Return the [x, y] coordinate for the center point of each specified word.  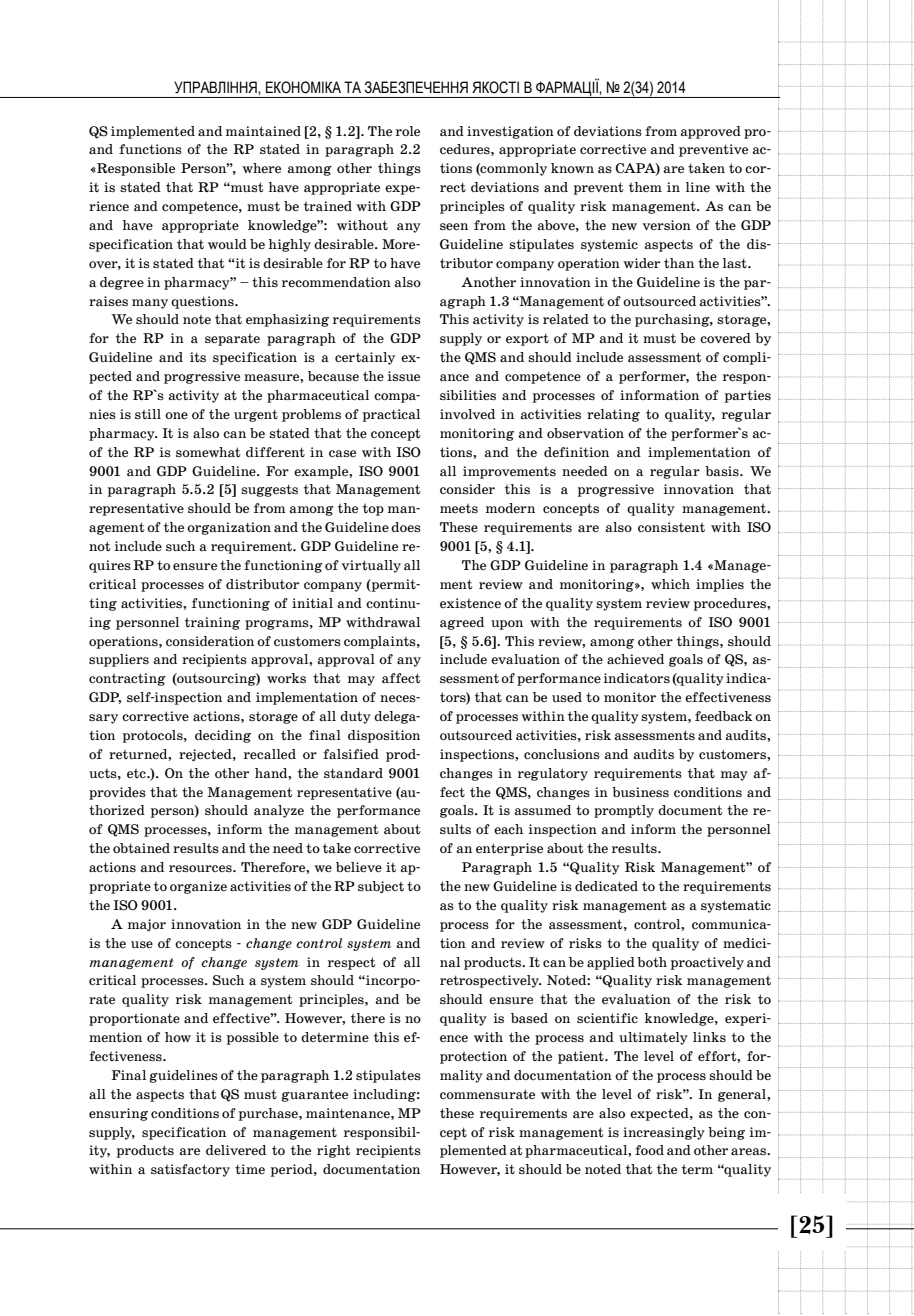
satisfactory [190, 1170]
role [408, 131]
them [645, 187]
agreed [462, 623]
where [261, 168]
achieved [635, 659]
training [212, 623]
